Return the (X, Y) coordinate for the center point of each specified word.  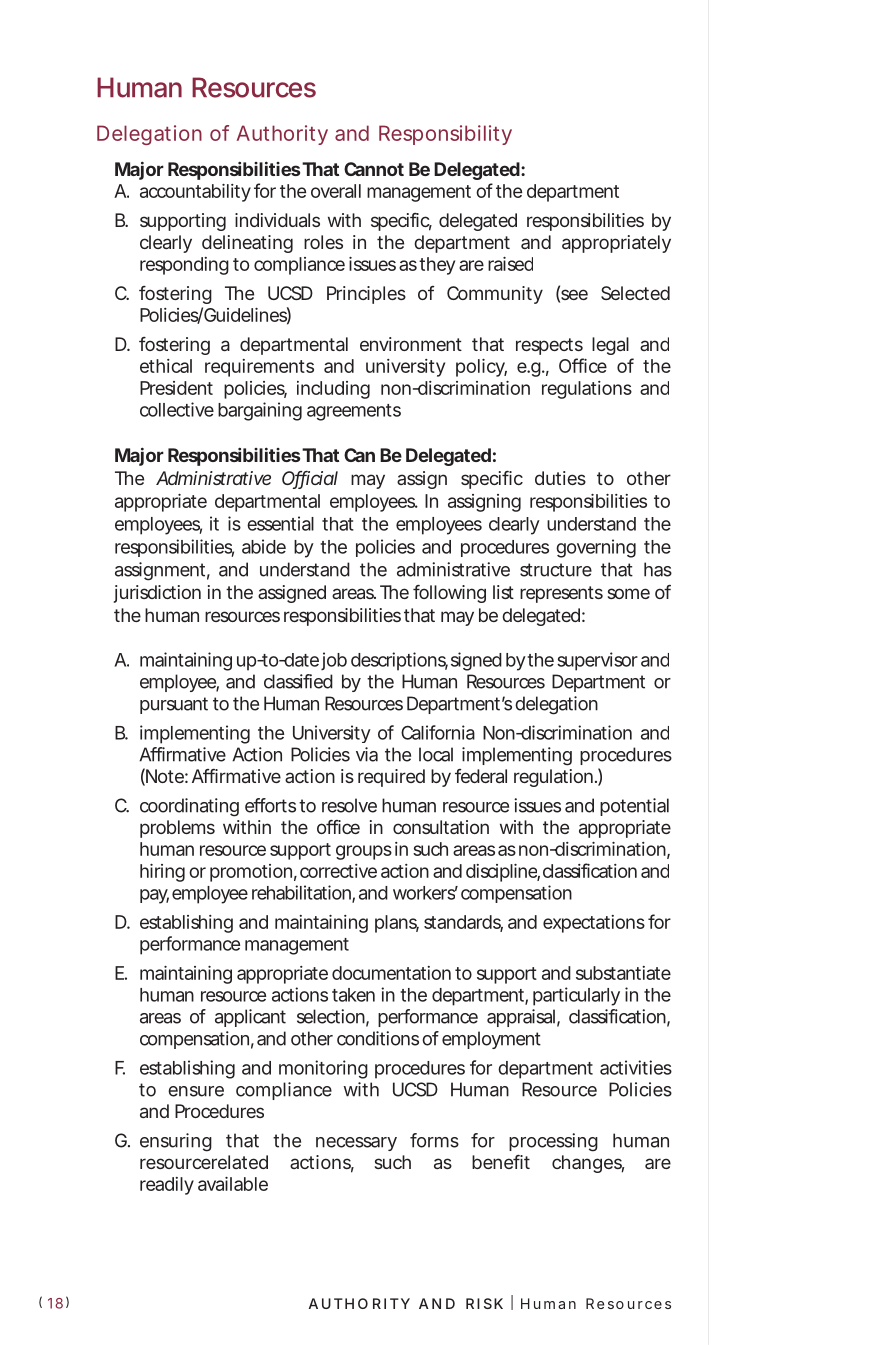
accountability (195, 193)
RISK (484, 1303)
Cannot (374, 169)
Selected (635, 293)
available (233, 1184)
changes (588, 1164)
